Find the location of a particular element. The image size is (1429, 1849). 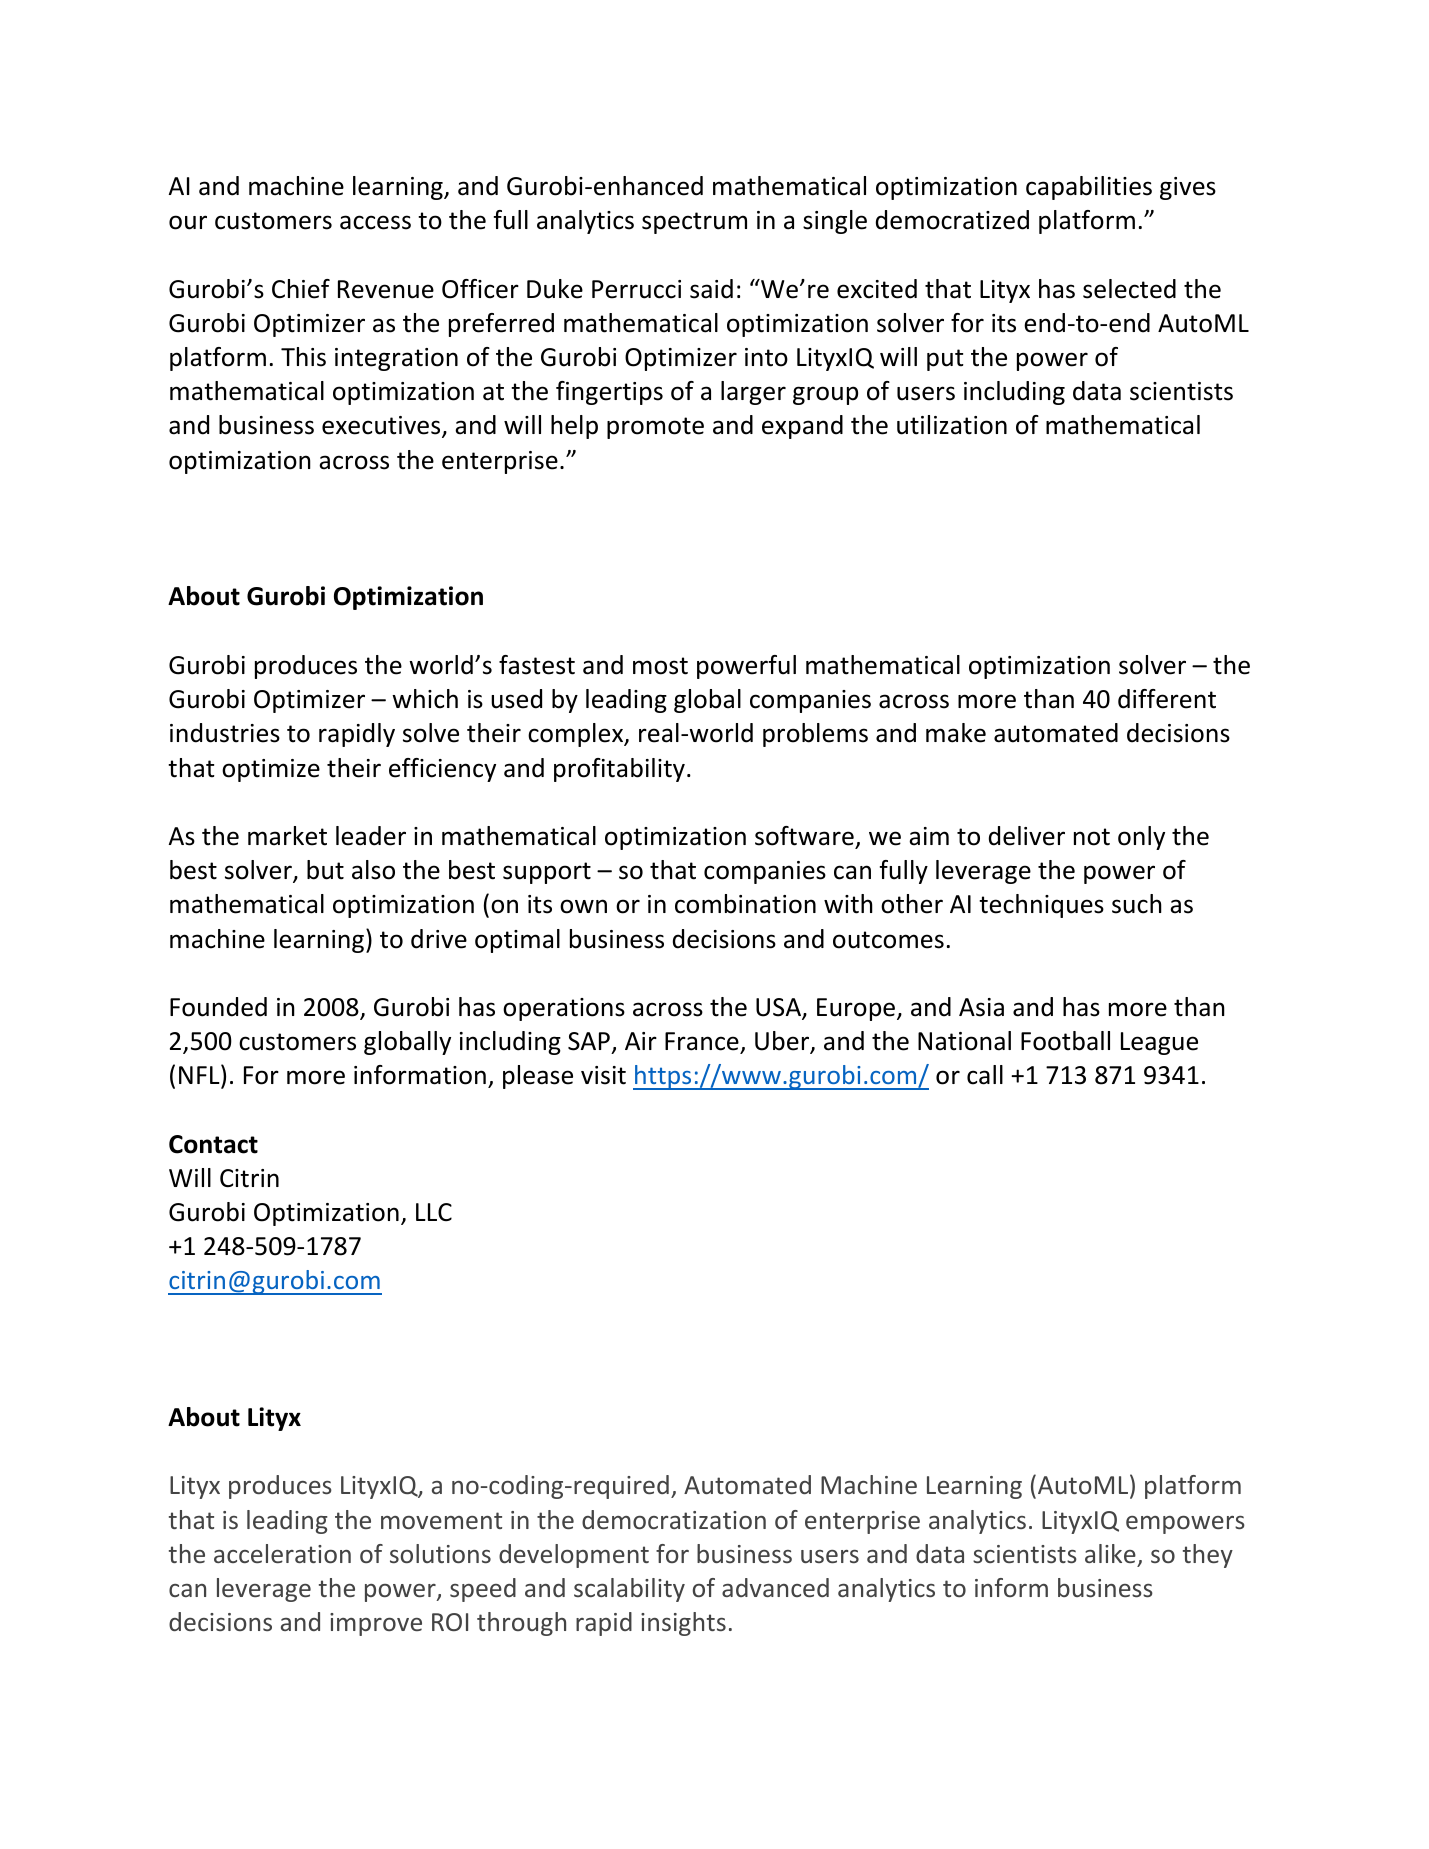

LLC is located at coordinates (434, 1212).
